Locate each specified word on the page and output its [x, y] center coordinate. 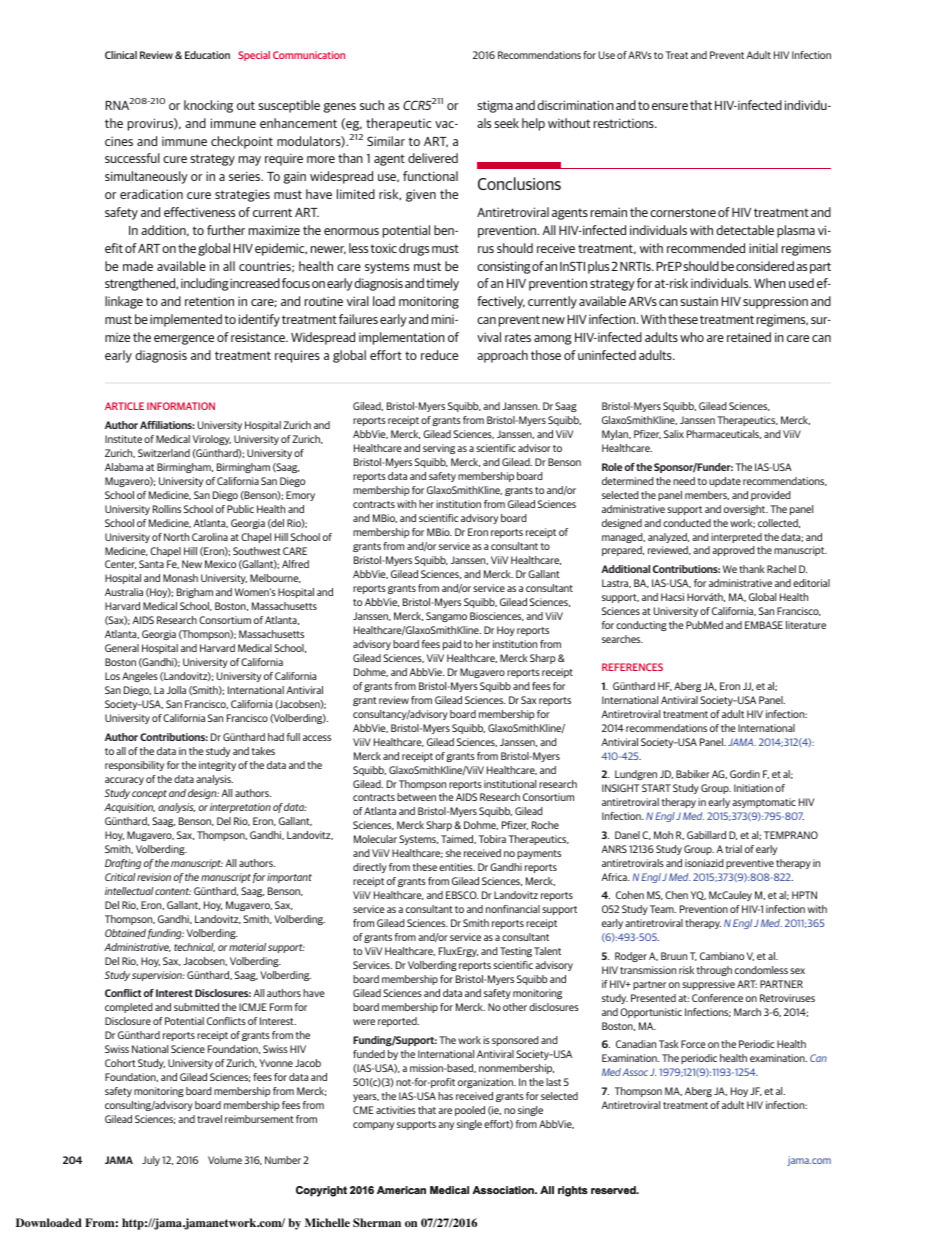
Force [693, 1044]
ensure [670, 106]
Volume [225, 1160]
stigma [495, 106]
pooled [470, 1111]
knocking [208, 106]
